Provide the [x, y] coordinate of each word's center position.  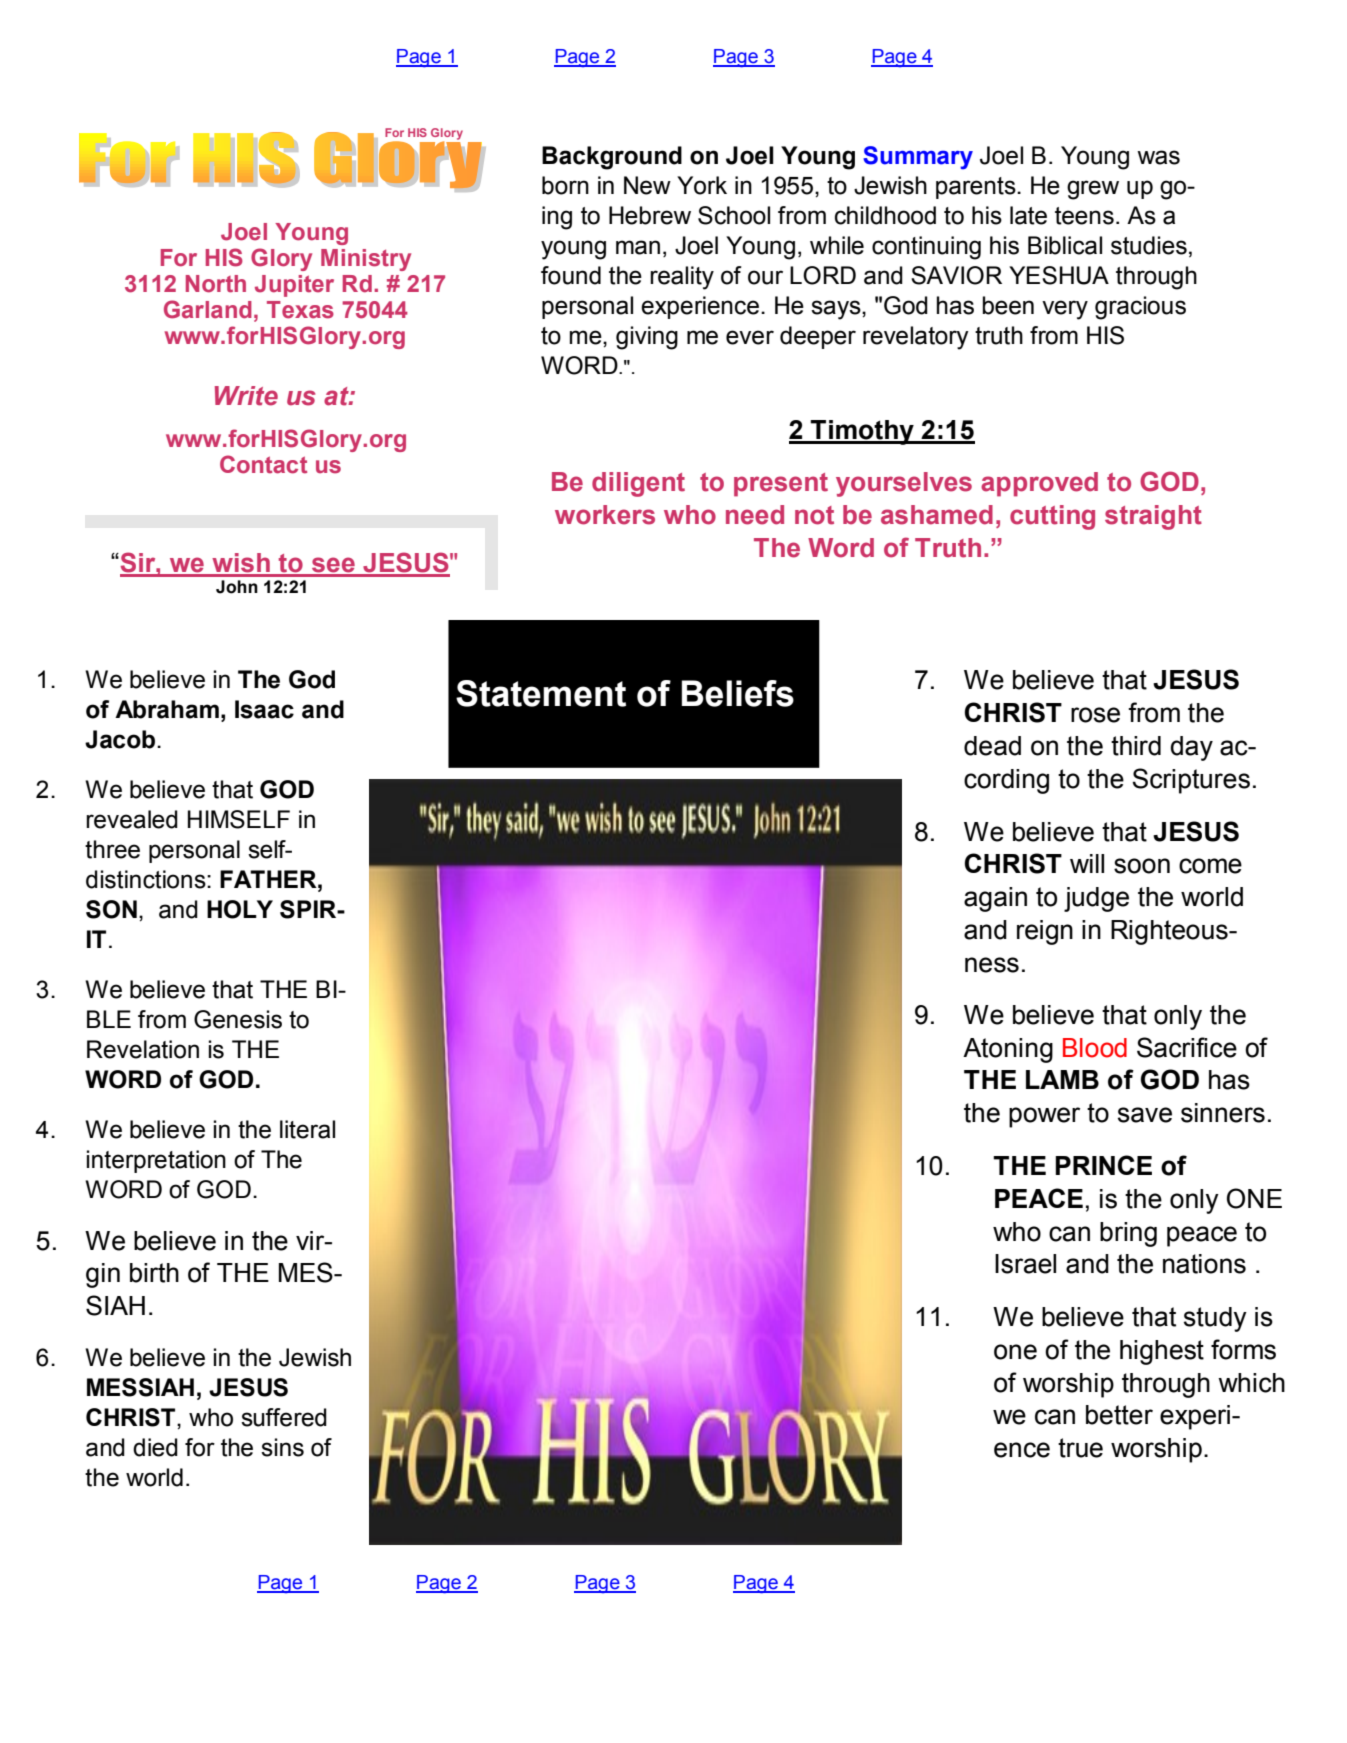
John [237, 587]
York [702, 185]
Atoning [1008, 1050]
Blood [1095, 1048]
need [755, 515]
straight [1153, 517]
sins [282, 1447]
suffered [284, 1417]
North [216, 284]
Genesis [238, 1019]
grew [1093, 190]
